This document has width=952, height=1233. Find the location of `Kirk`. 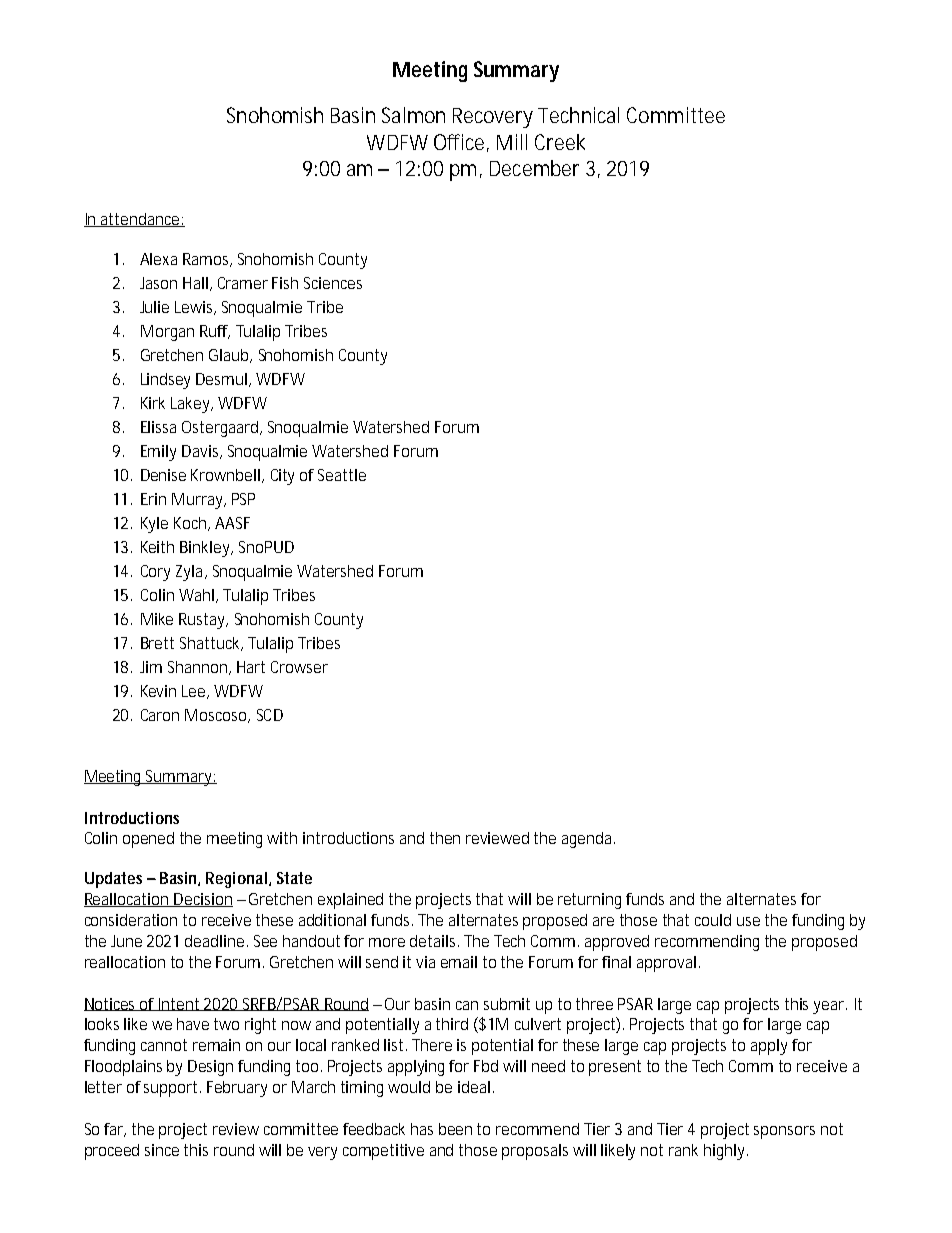

Kirk is located at coordinates (153, 403).
